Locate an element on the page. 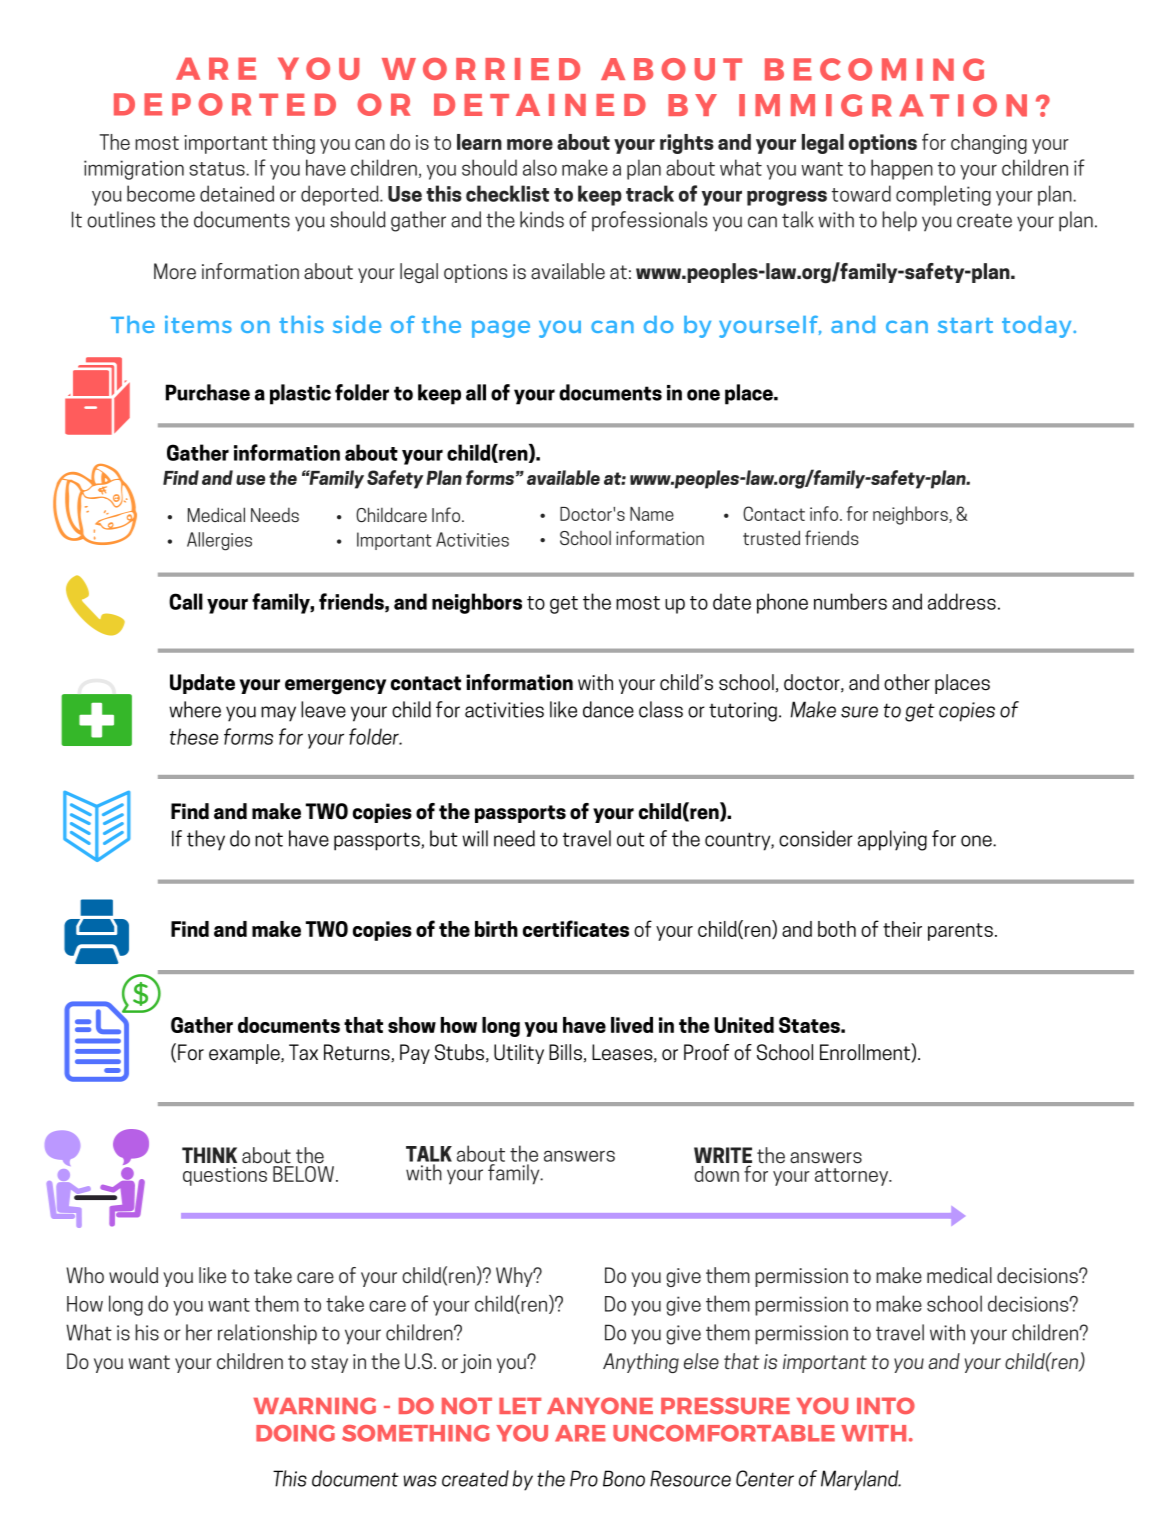 The image size is (1170, 1515). will is located at coordinates (475, 838).
